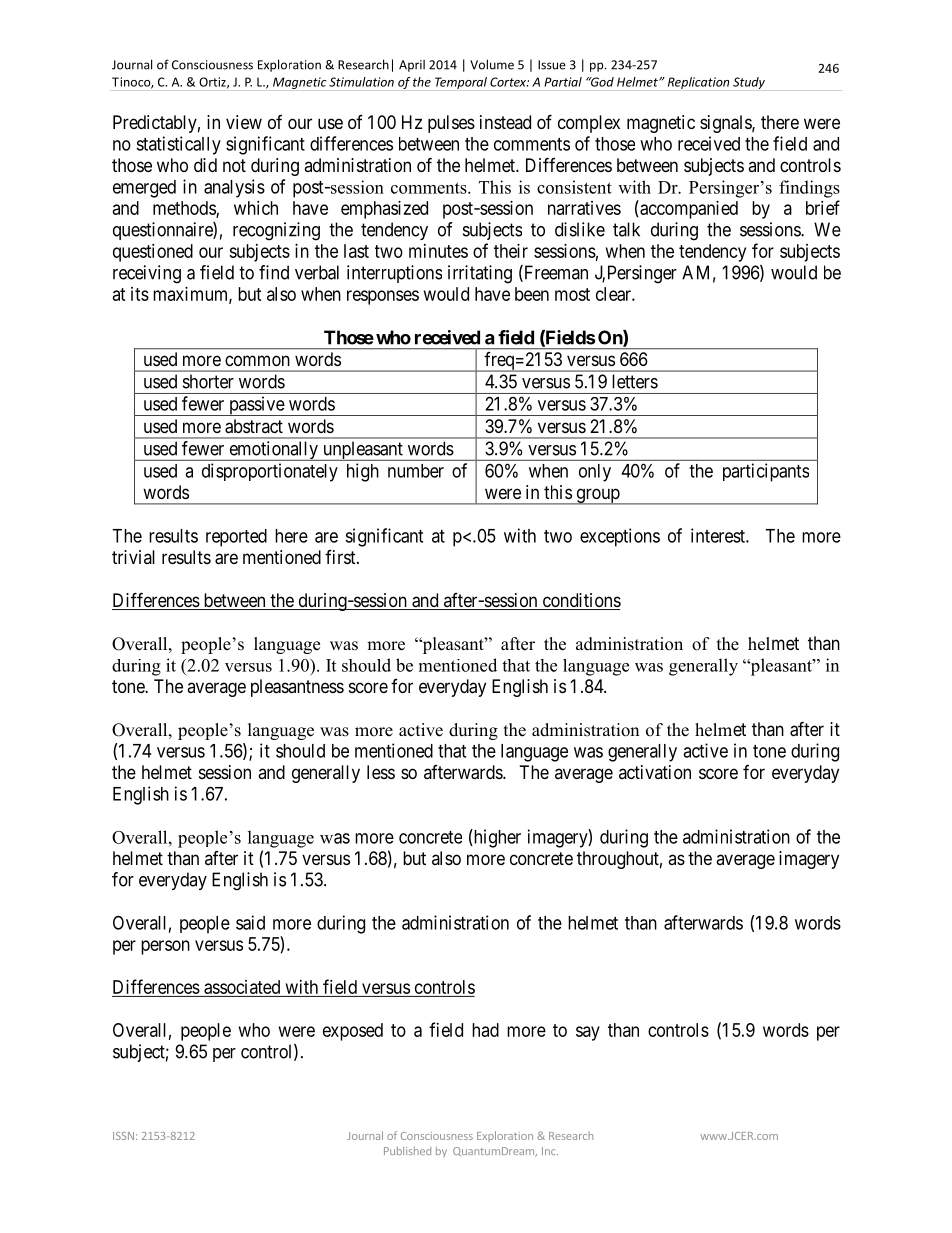 The width and height of the document is (952, 1233). What do you see at coordinates (461, 83) in the document?
I see `Temporal` at bounding box center [461, 83].
